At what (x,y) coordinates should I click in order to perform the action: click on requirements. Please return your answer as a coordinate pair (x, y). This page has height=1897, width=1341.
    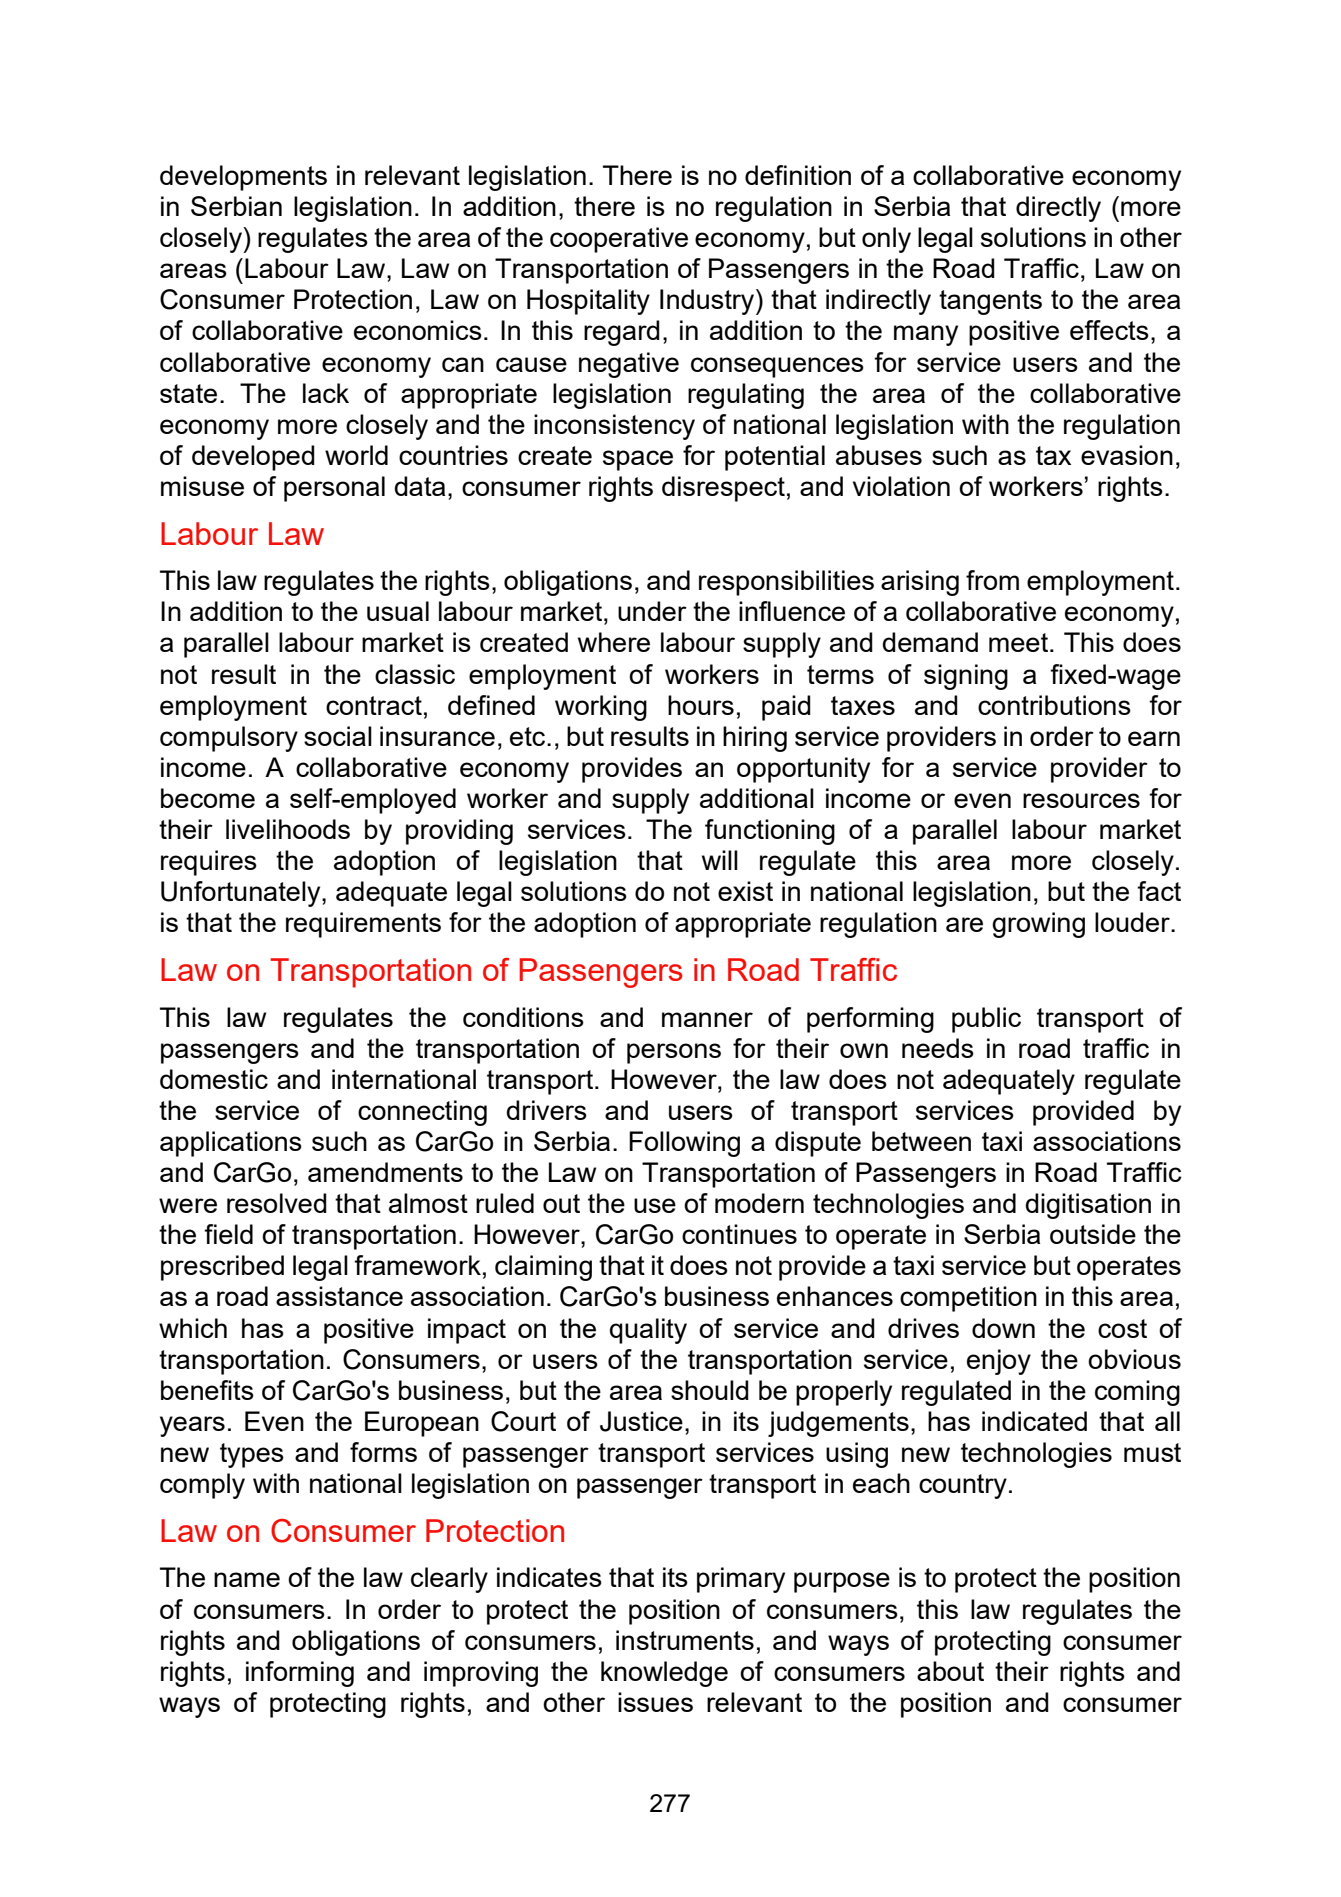
    Looking at the image, I should click on (363, 925).
